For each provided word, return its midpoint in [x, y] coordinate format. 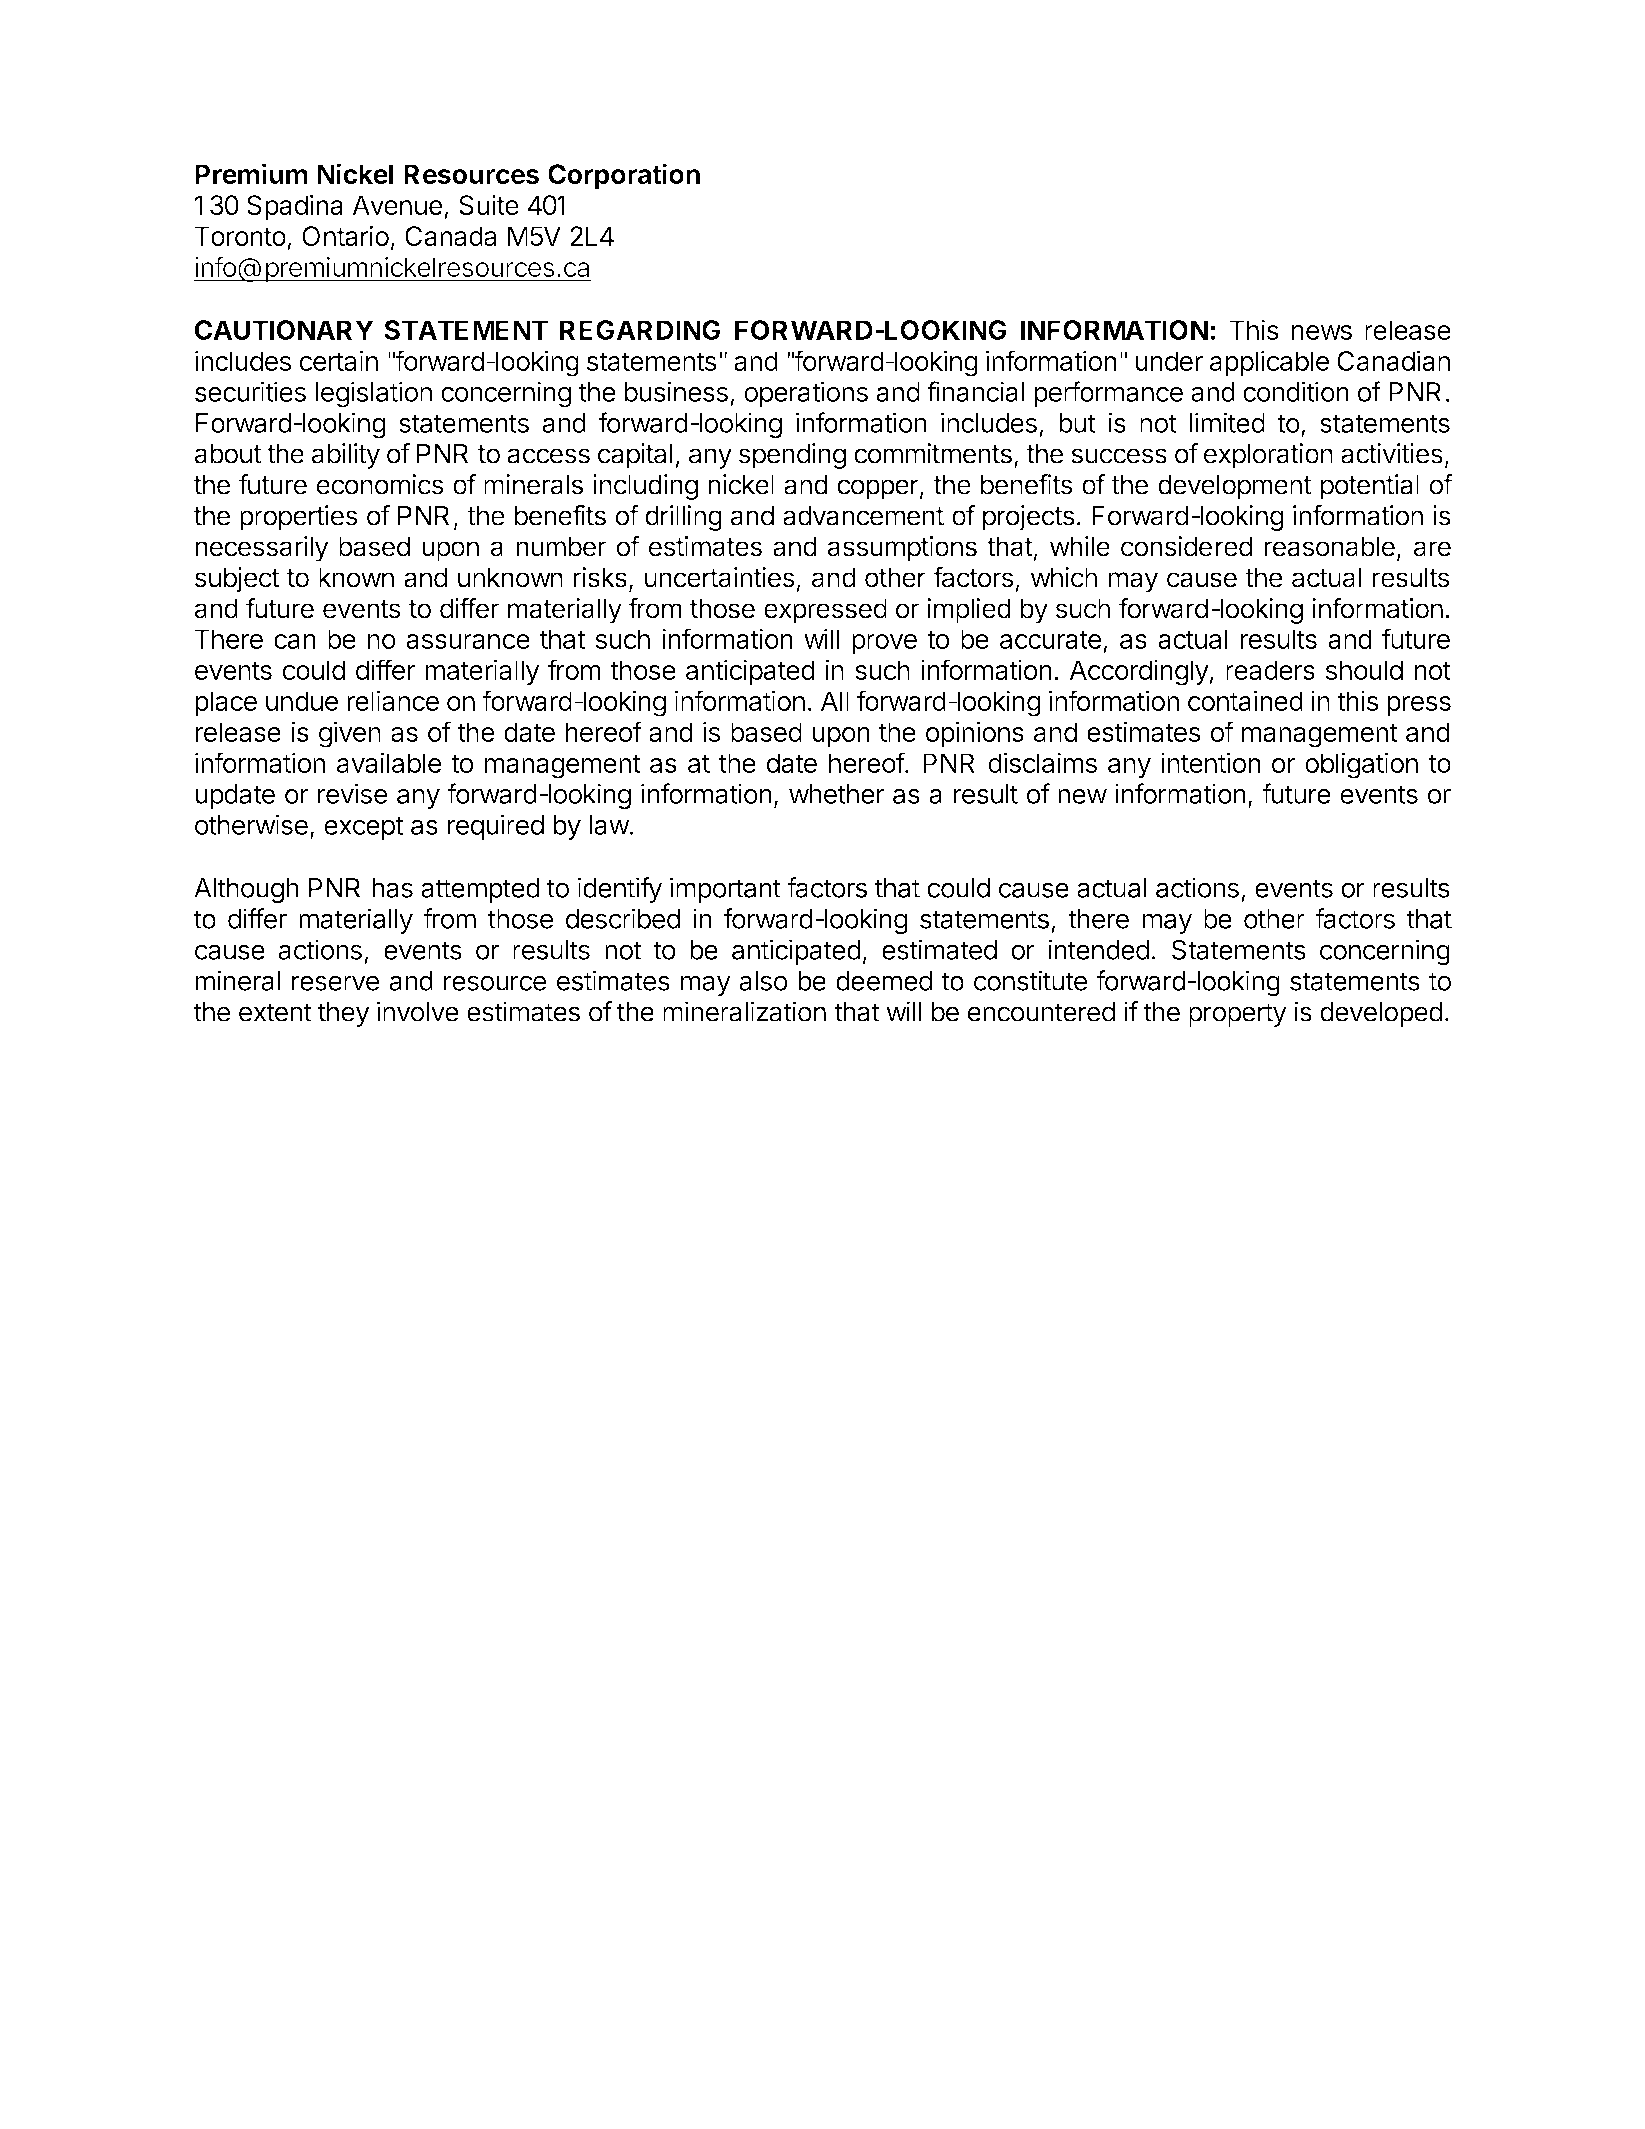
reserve [335, 983]
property [1238, 1015]
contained [1245, 700]
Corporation [624, 176]
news [1322, 332]
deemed [884, 981]
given [350, 734]
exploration [1268, 456]
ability [346, 456]
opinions [975, 734]
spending [792, 456]
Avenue [397, 205]
